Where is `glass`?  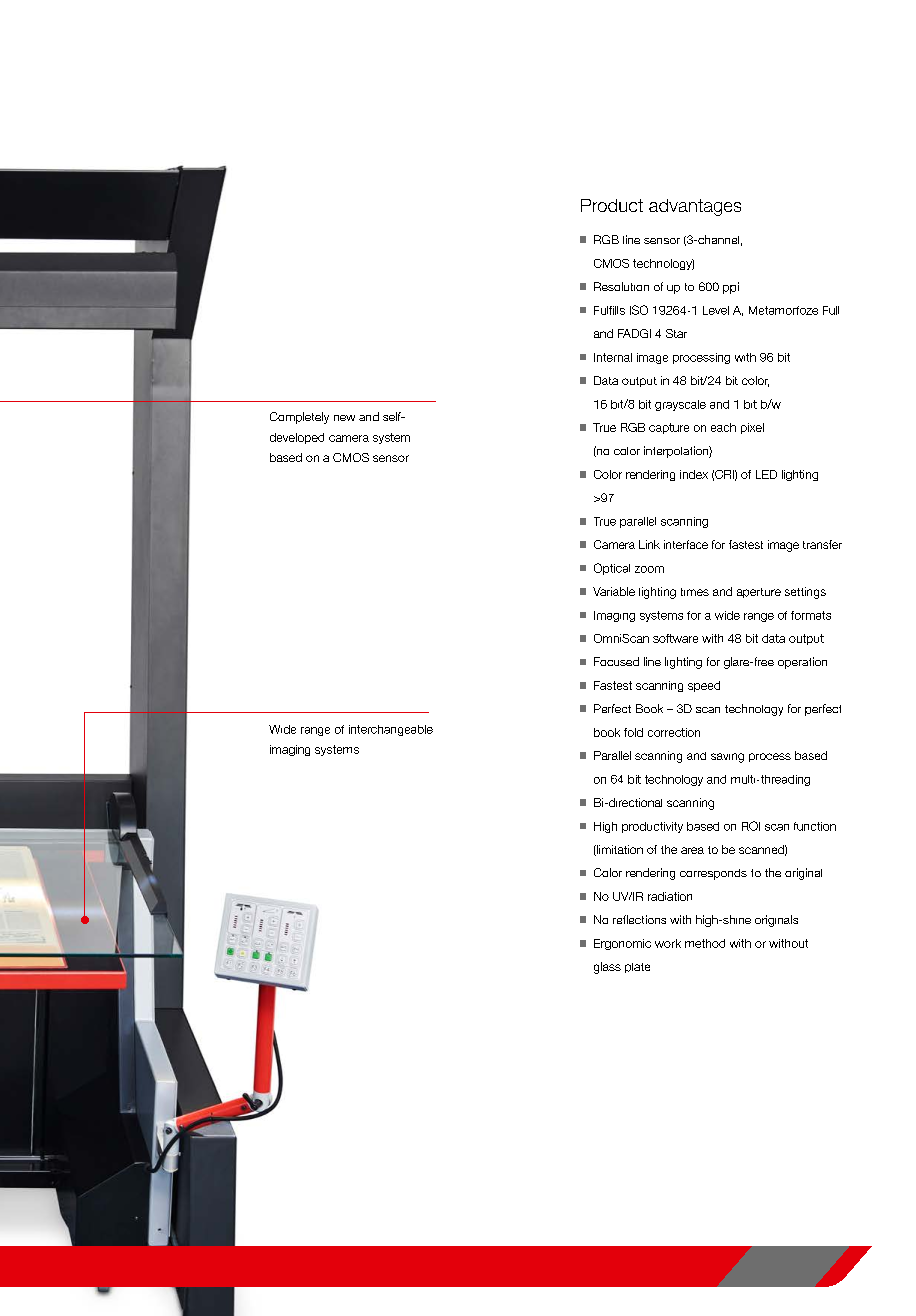 glass is located at coordinates (607, 968).
